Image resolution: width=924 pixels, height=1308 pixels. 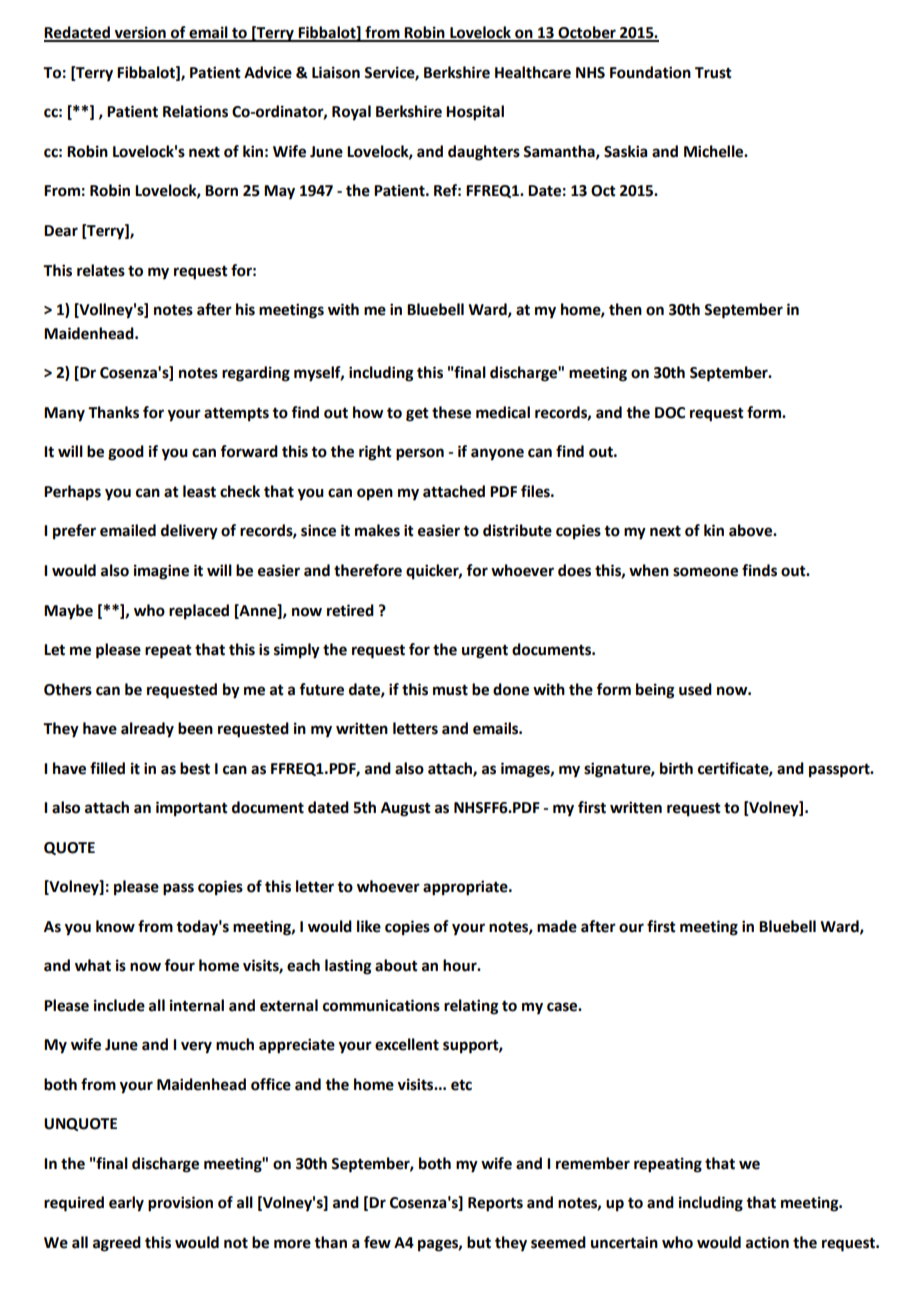 What do you see at coordinates (377, 1242) in the page?
I see `few` at bounding box center [377, 1242].
